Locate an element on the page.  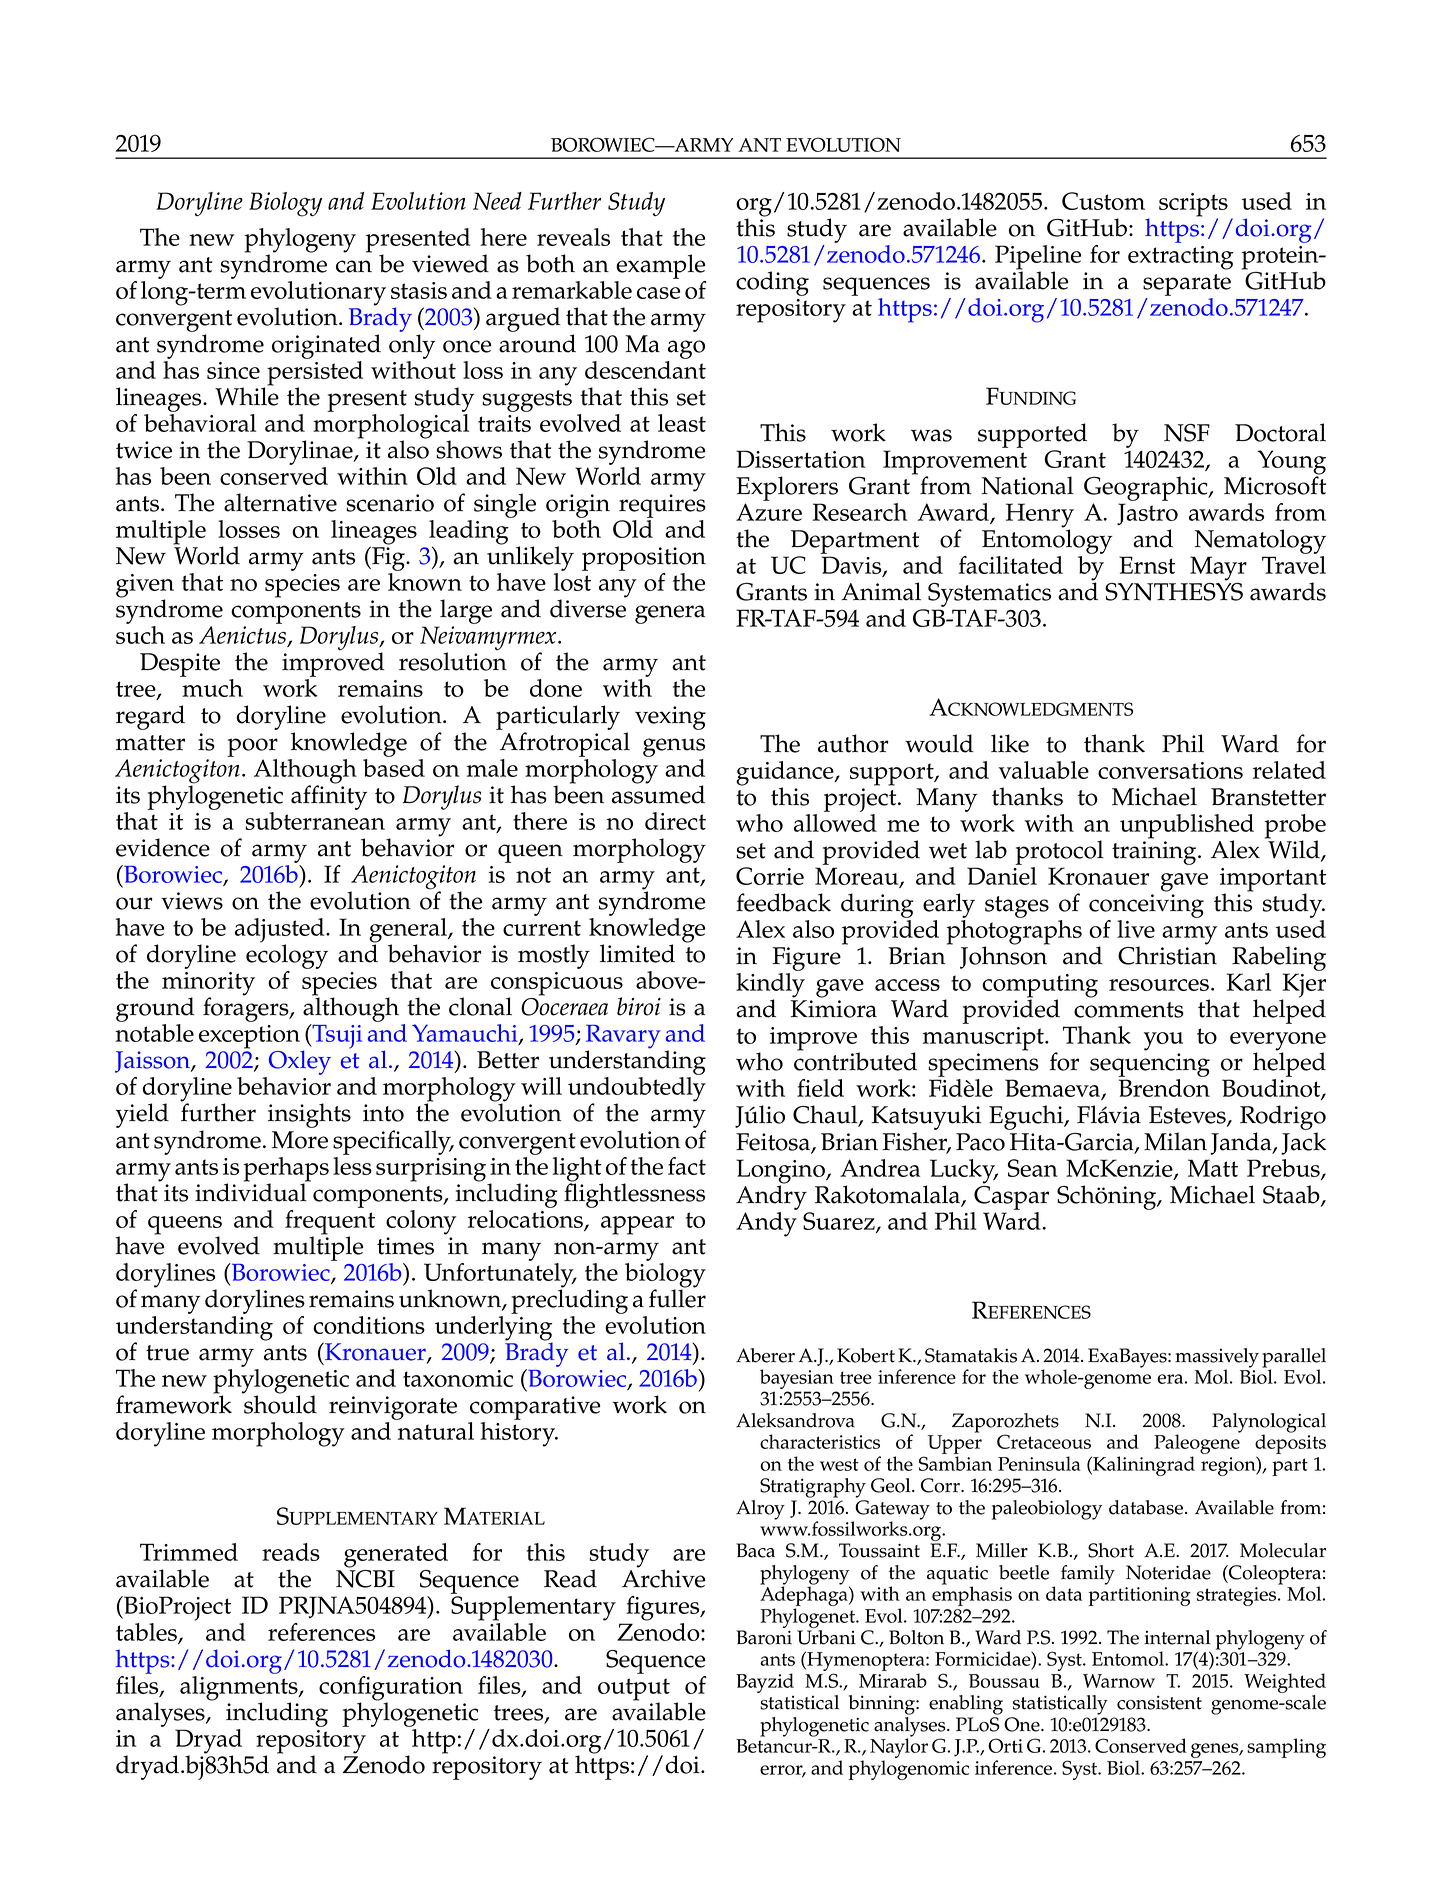
output is located at coordinates (634, 1690).
